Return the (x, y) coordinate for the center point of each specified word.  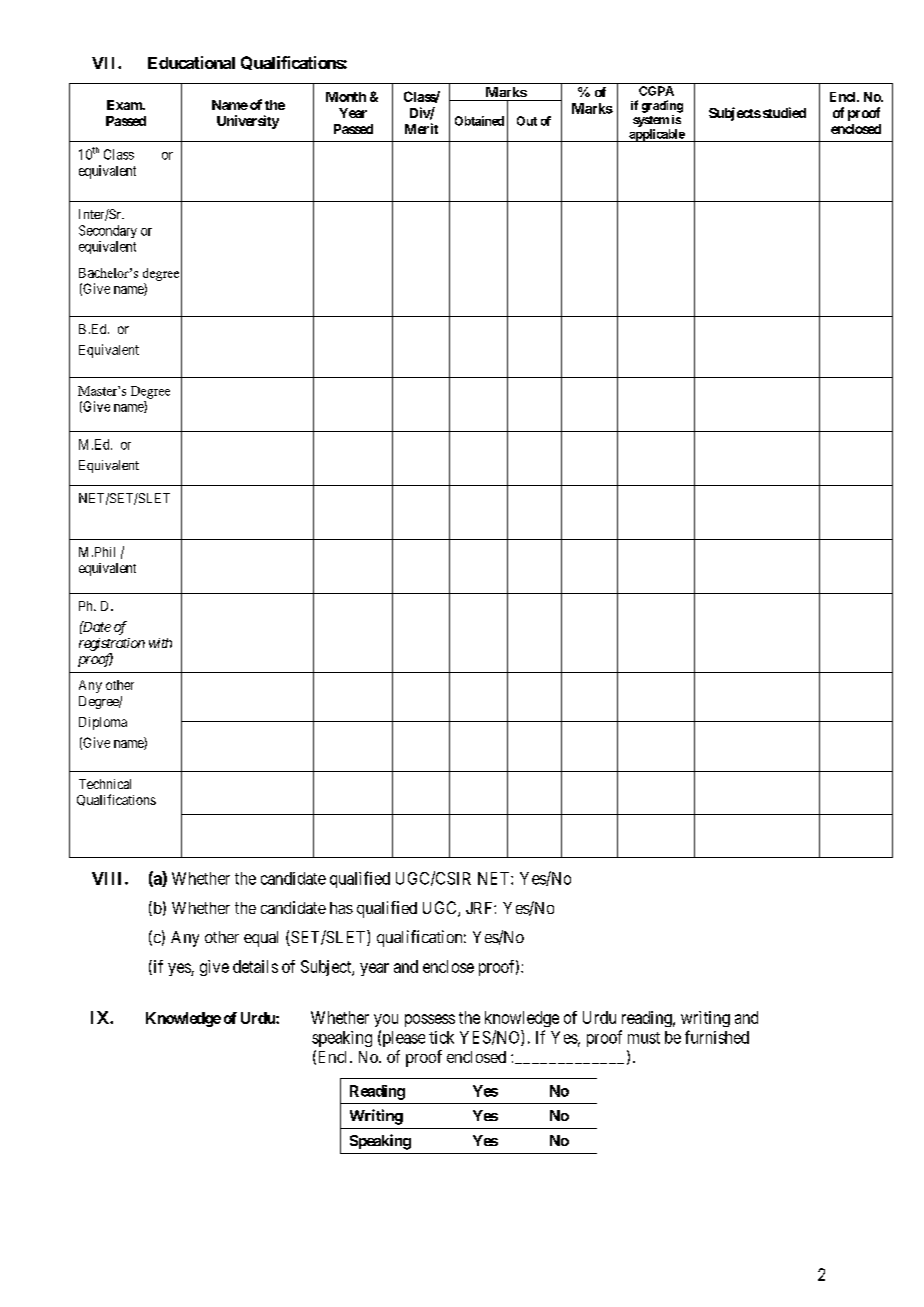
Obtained (479, 121)
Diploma (103, 723)
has (341, 908)
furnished (717, 1037)
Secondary (108, 231)
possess (430, 1020)
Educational (191, 62)
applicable (656, 135)
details (255, 966)
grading (662, 106)
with (160, 643)
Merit (421, 128)
